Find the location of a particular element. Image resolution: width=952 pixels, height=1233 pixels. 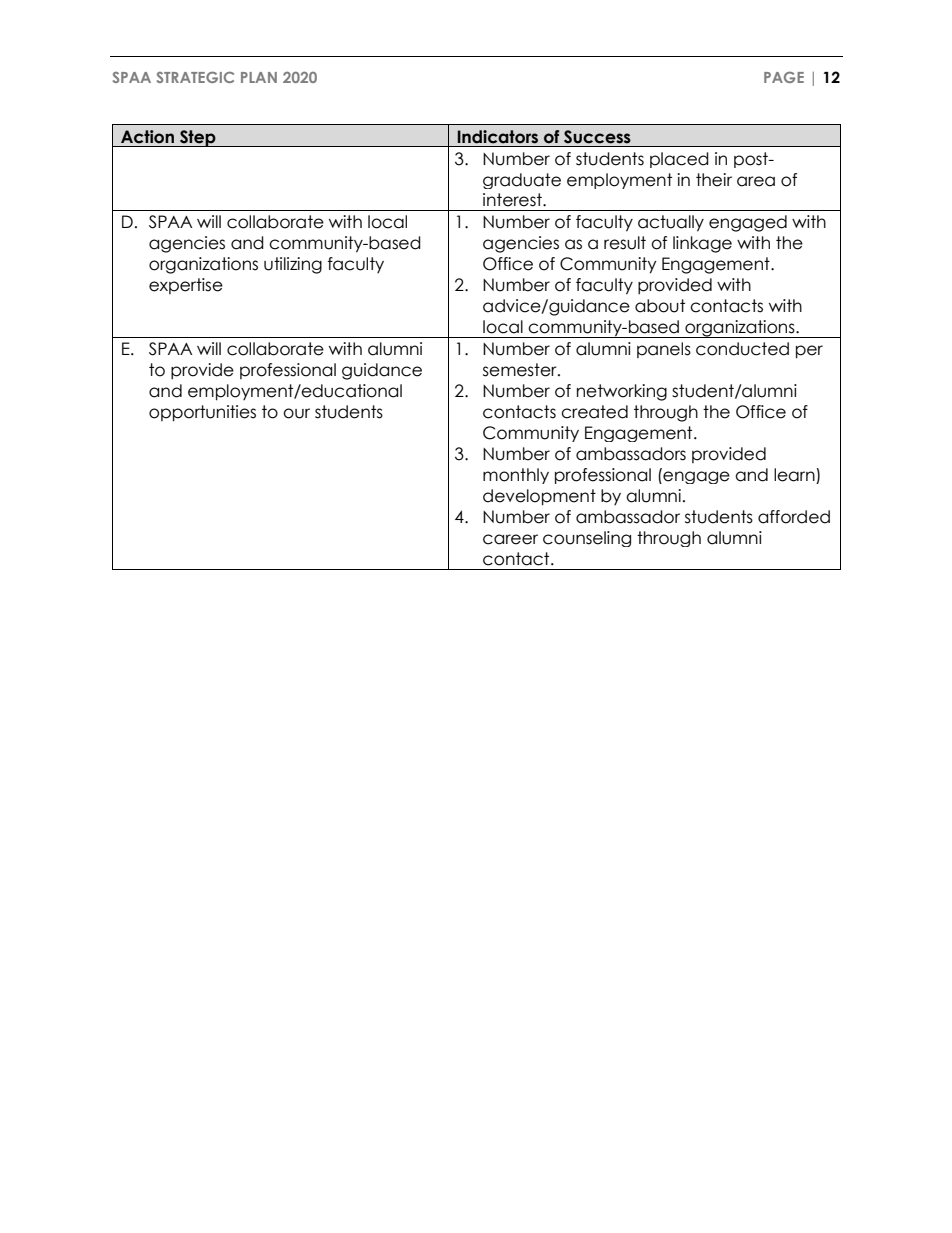

career is located at coordinates (510, 539).
